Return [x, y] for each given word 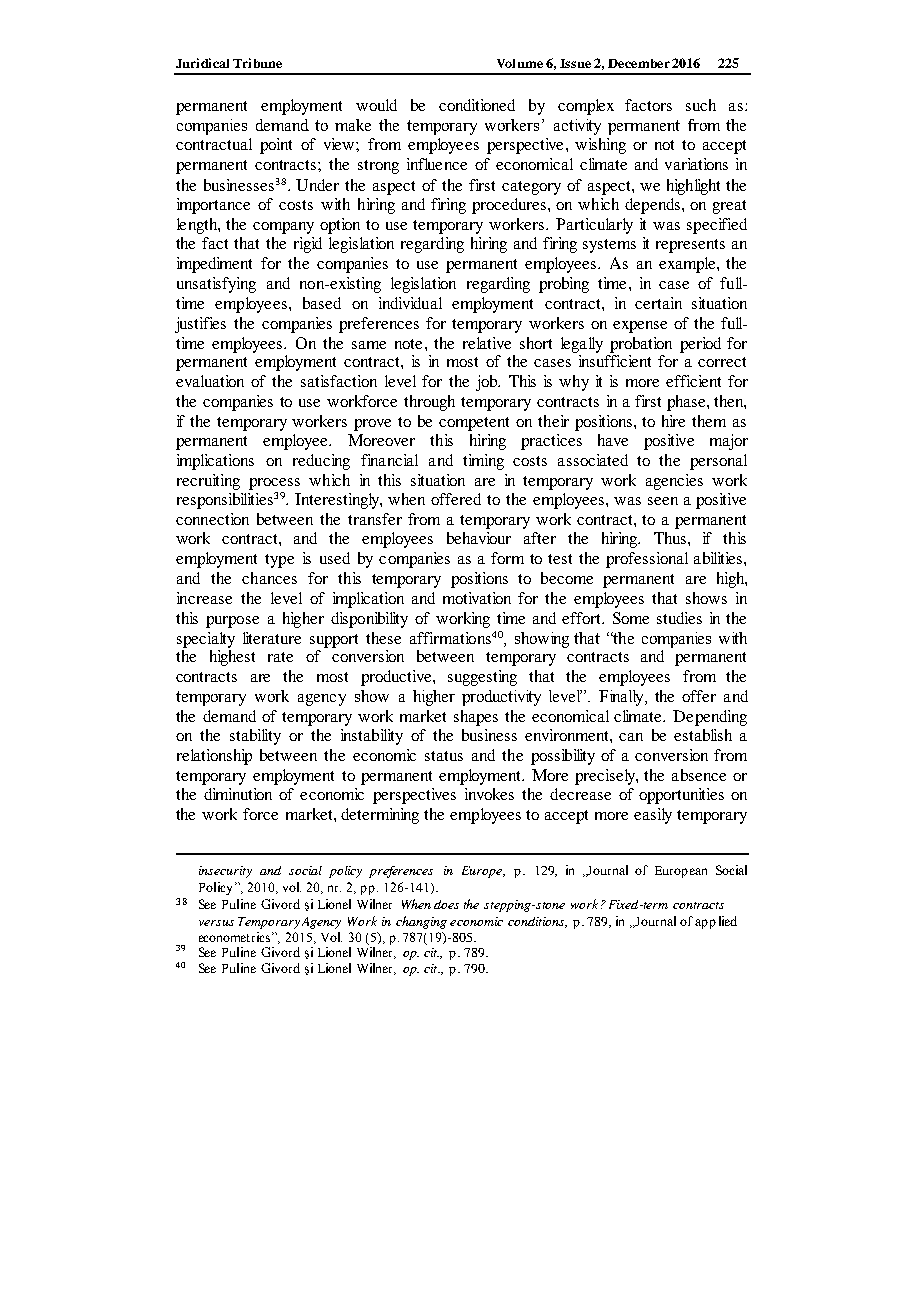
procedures [510, 206]
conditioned [477, 105]
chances [269, 578]
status [444, 756]
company [283, 228]
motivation [477, 598]
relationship [214, 757]
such [701, 105]
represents [690, 246]
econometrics [236, 937]
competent [474, 424]
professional [647, 560]
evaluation [210, 381]
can [631, 737]
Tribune [257, 63]
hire [673, 421]
